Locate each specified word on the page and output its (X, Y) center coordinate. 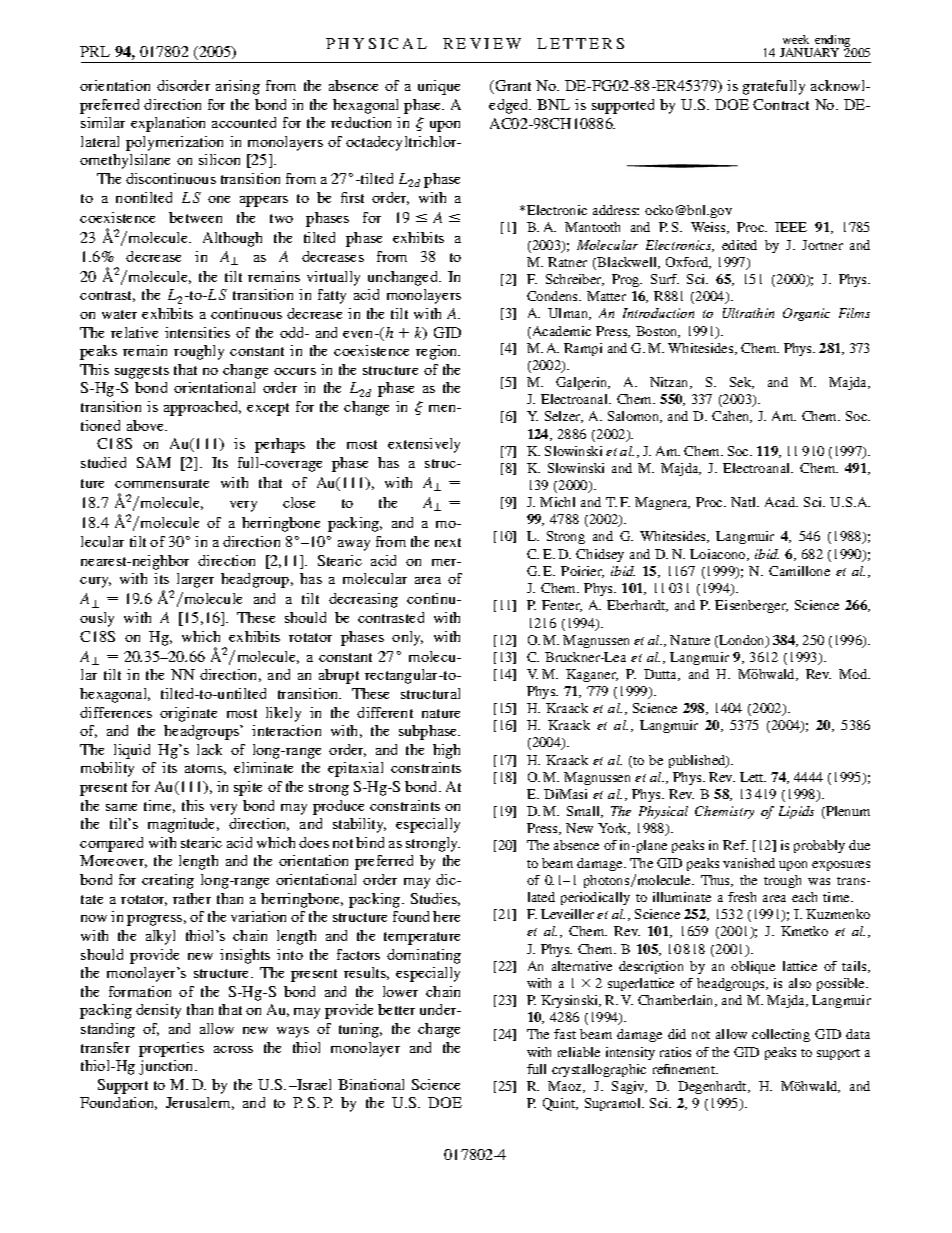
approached (202, 408)
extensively (424, 445)
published (698, 761)
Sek (742, 383)
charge (439, 1030)
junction (167, 1067)
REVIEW (482, 43)
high (446, 751)
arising (238, 87)
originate (188, 714)
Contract (781, 104)
